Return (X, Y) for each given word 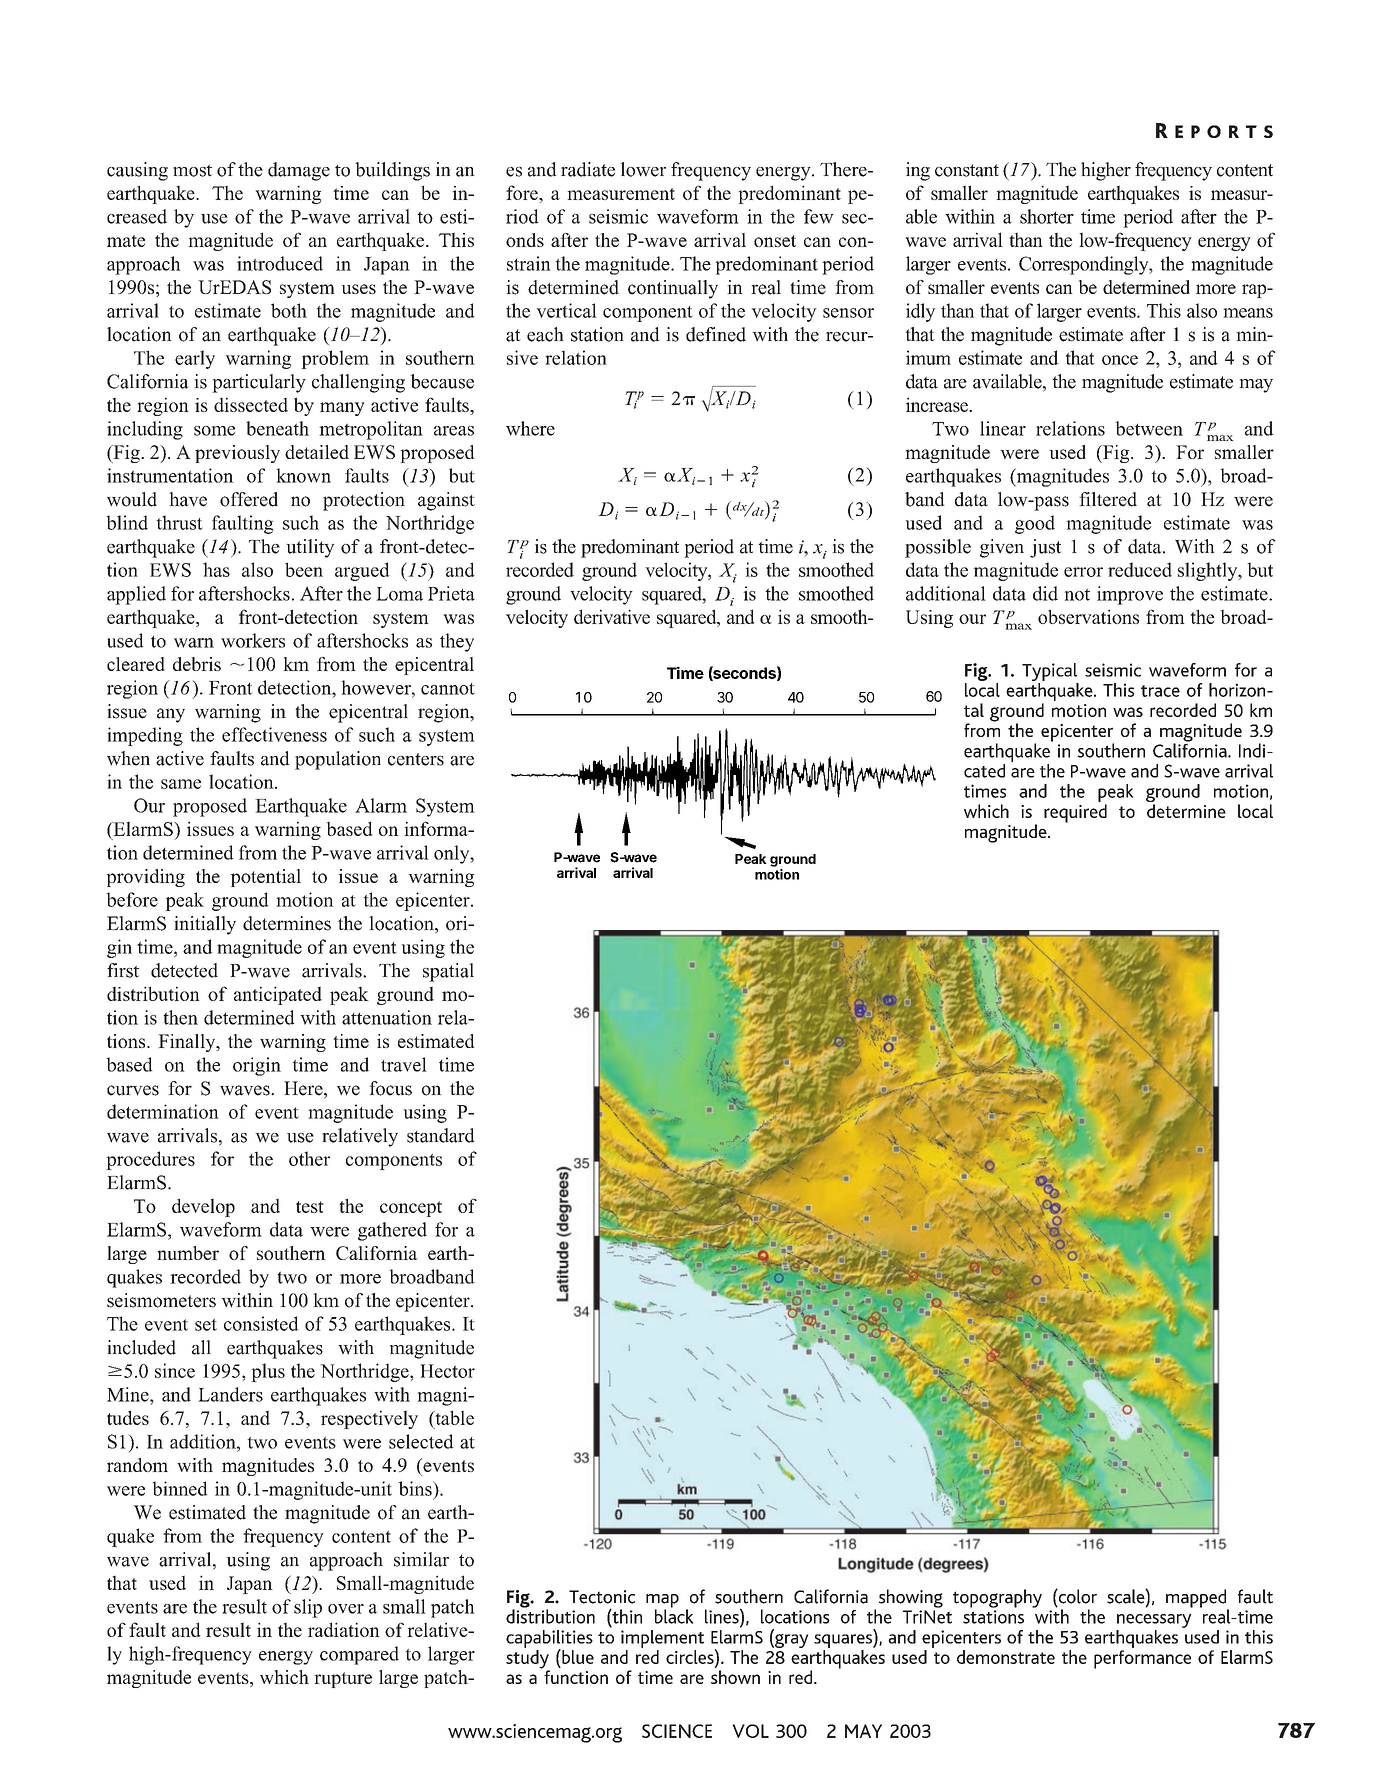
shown (735, 1677)
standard (441, 1135)
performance (1142, 1659)
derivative (612, 616)
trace (1160, 691)
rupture (343, 1680)
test (310, 1207)
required (1075, 813)
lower (643, 169)
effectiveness (274, 734)
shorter (1047, 216)
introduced (280, 263)
